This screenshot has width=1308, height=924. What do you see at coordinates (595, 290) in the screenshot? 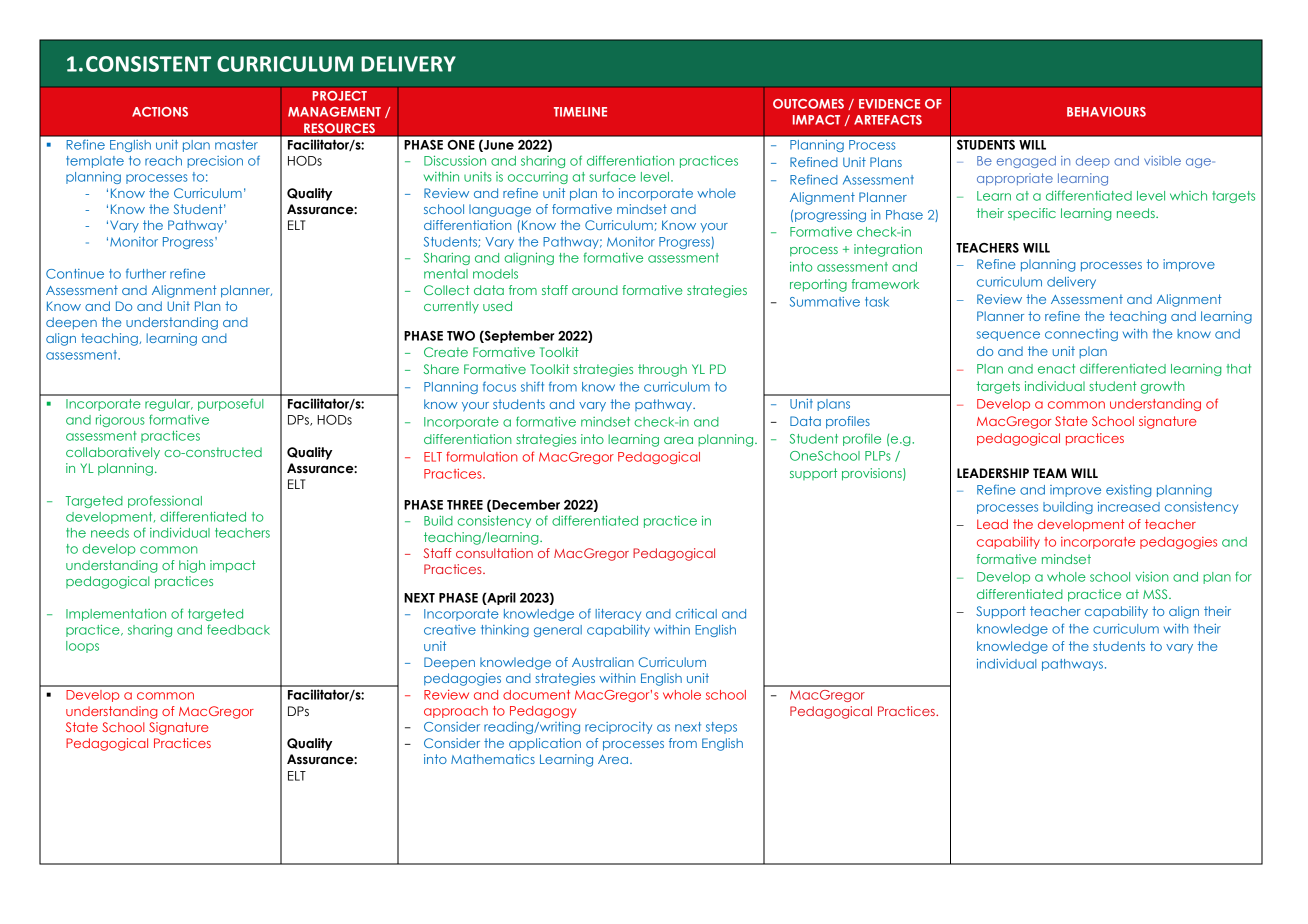
I see `around` at bounding box center [595, 290].
